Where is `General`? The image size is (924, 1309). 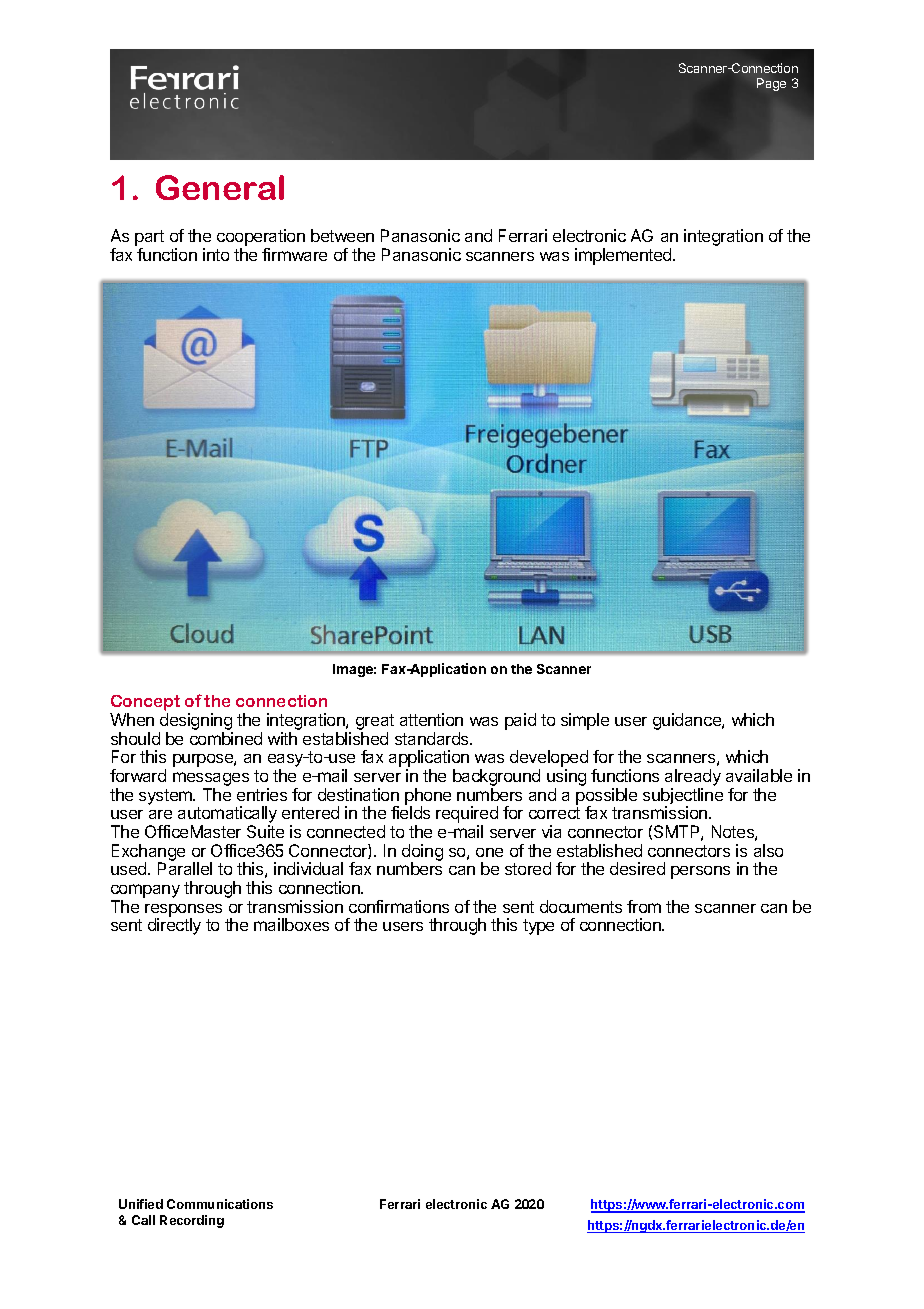
General is located at coordinates (220, 187).
